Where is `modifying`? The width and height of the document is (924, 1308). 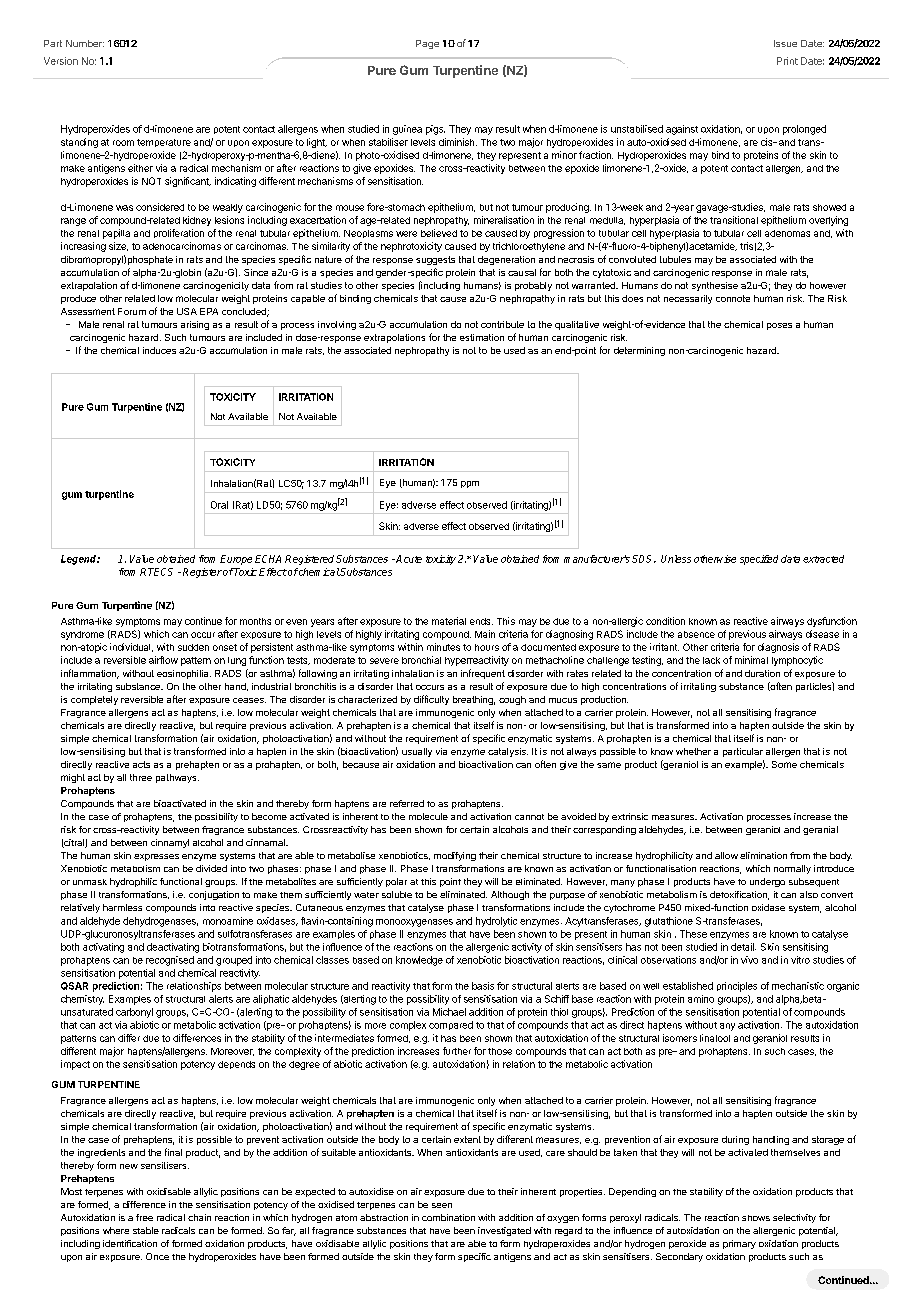
modifying is located at coordinates (455, 856).
